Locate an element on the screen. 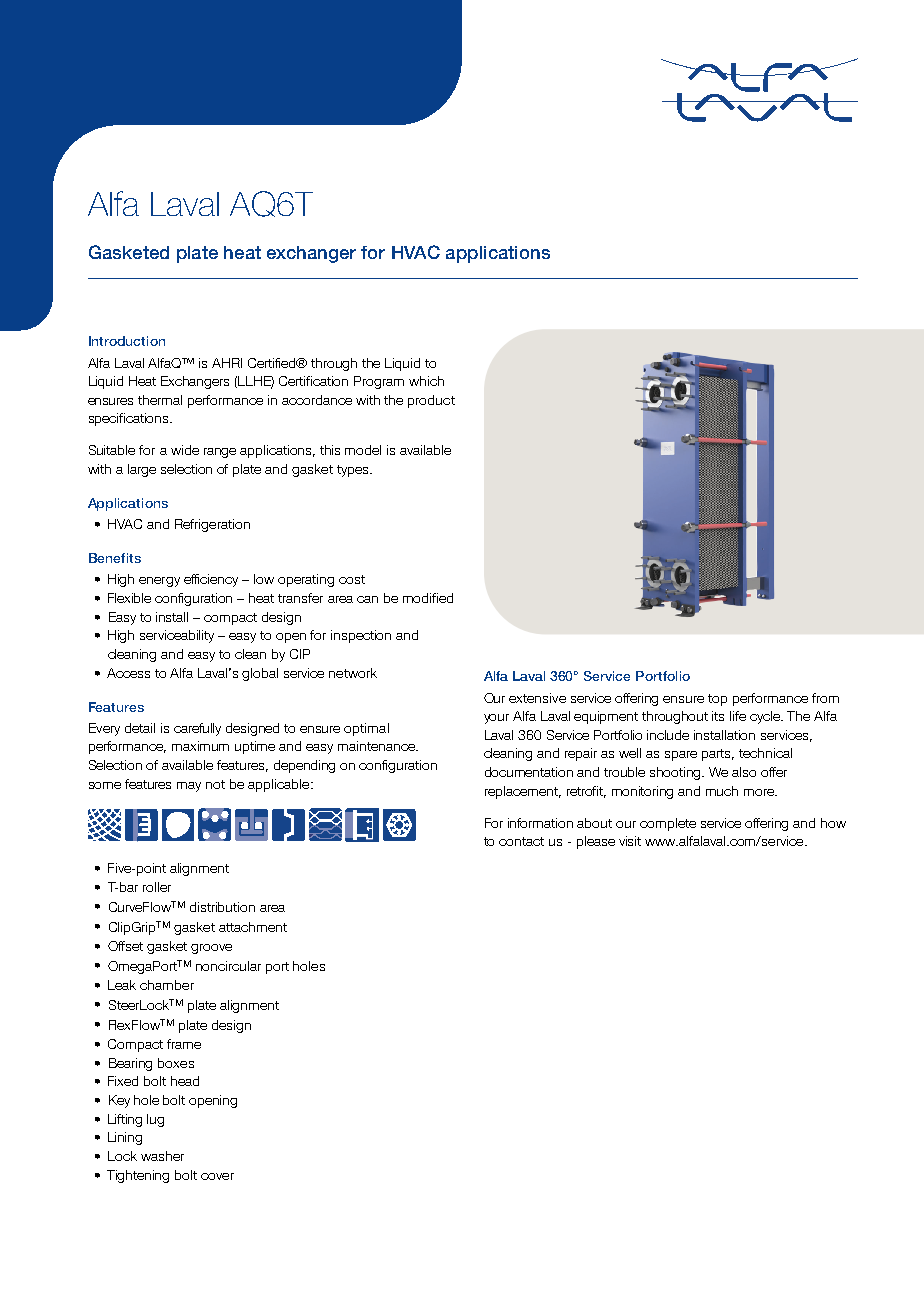 The image size is (924, 1308). product is located at coordinates (431, 401).
